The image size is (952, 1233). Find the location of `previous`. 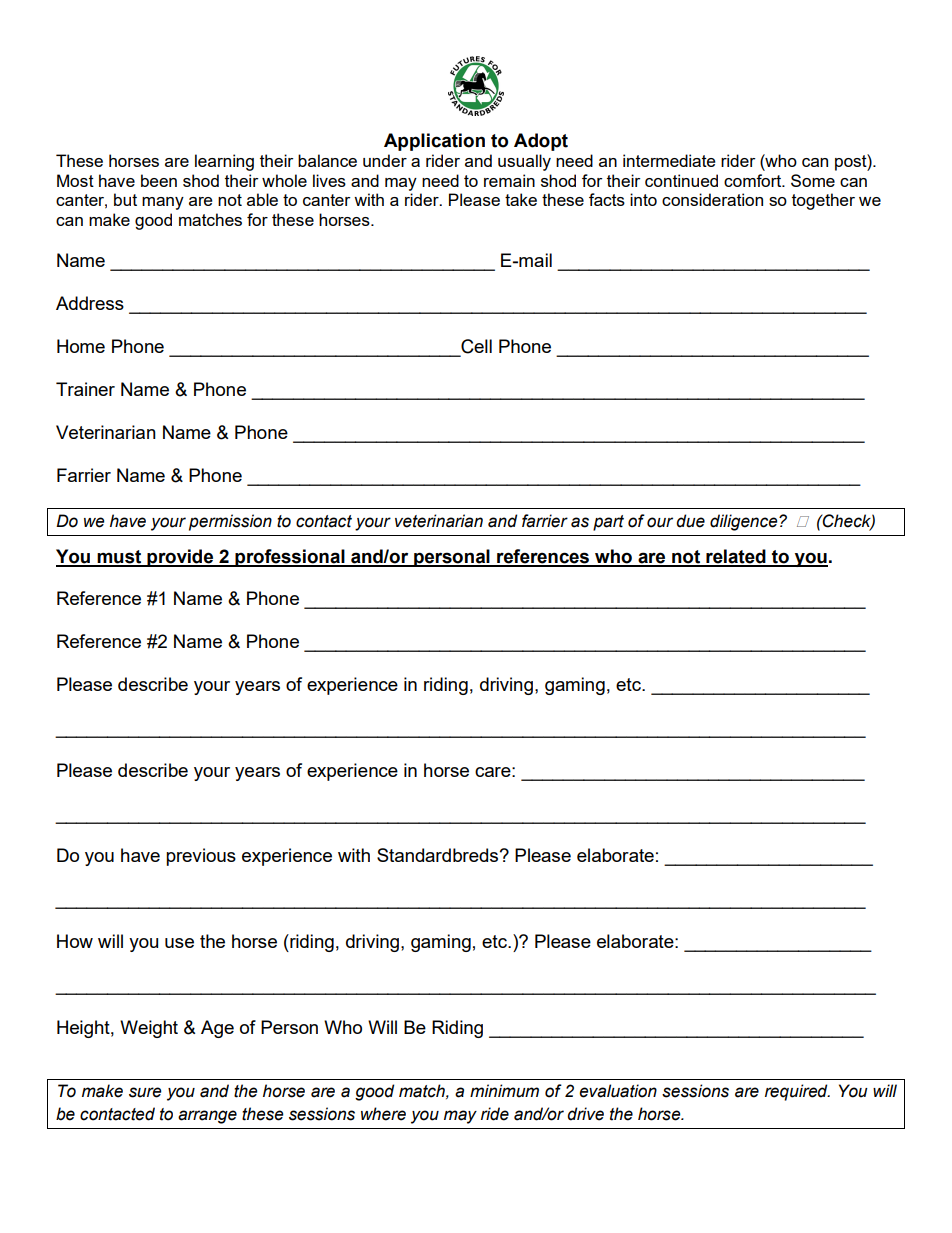

previous is located at coordinates (201, 857).
